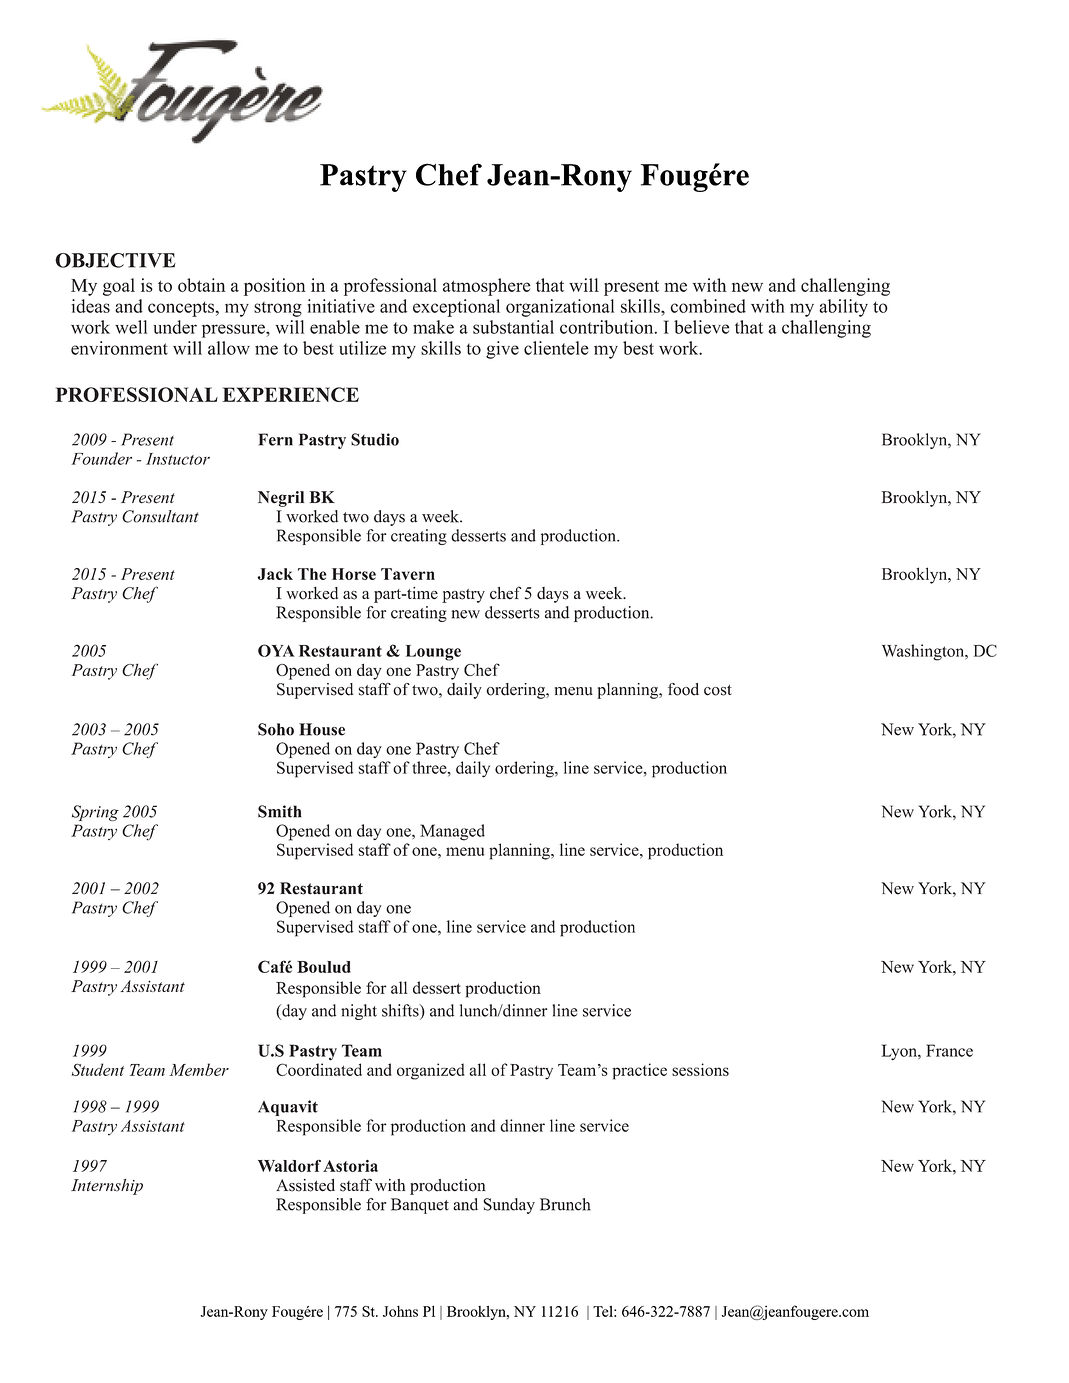 Image resolution: width=1069 pixels, height=1383 pixels. I want to click on Internship, so click(107, 1187).
